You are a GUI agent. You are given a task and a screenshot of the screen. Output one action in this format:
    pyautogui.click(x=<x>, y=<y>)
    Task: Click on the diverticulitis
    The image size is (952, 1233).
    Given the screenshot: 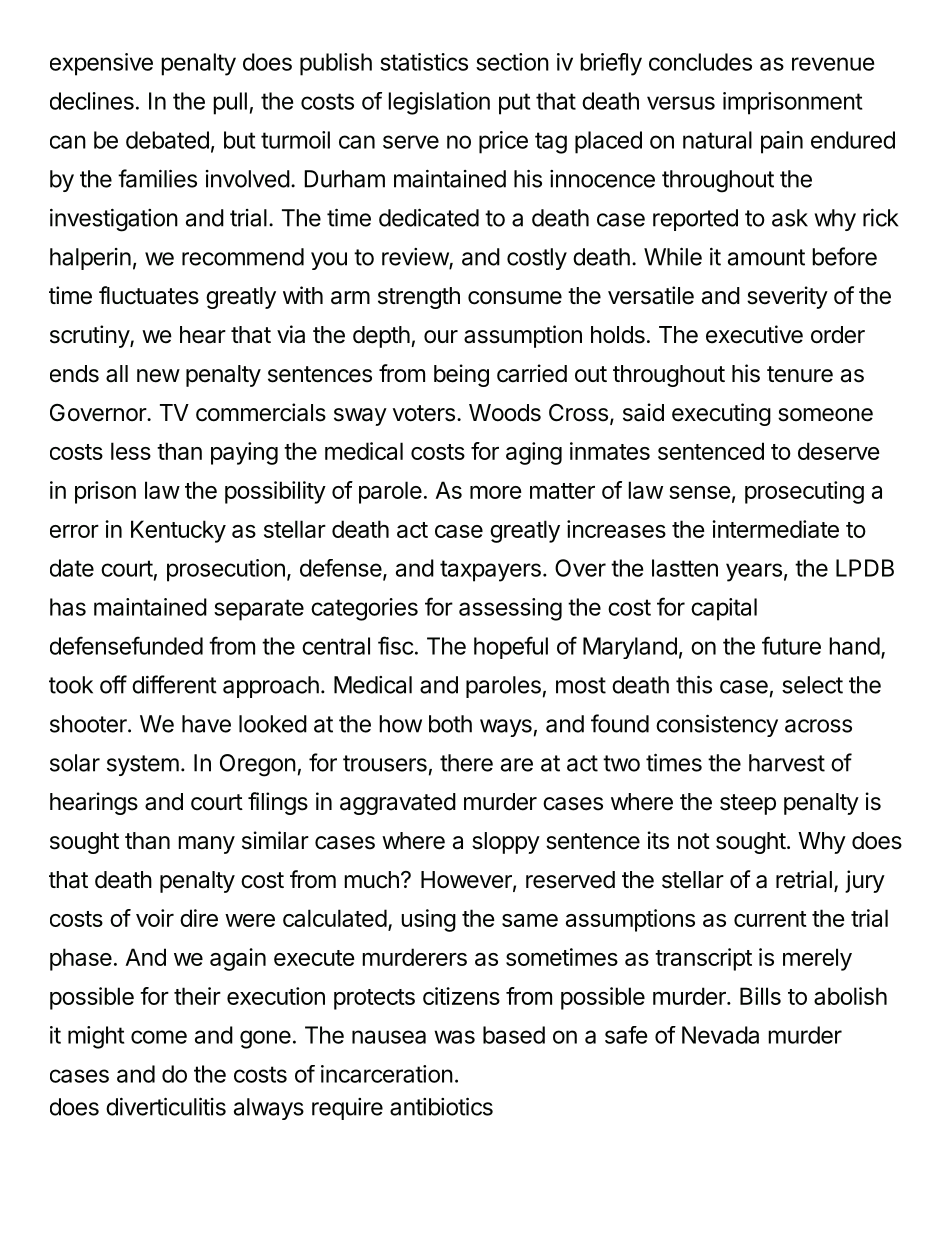 What is the action you would take?
    pyautogui.click(x=166, y=1106)
